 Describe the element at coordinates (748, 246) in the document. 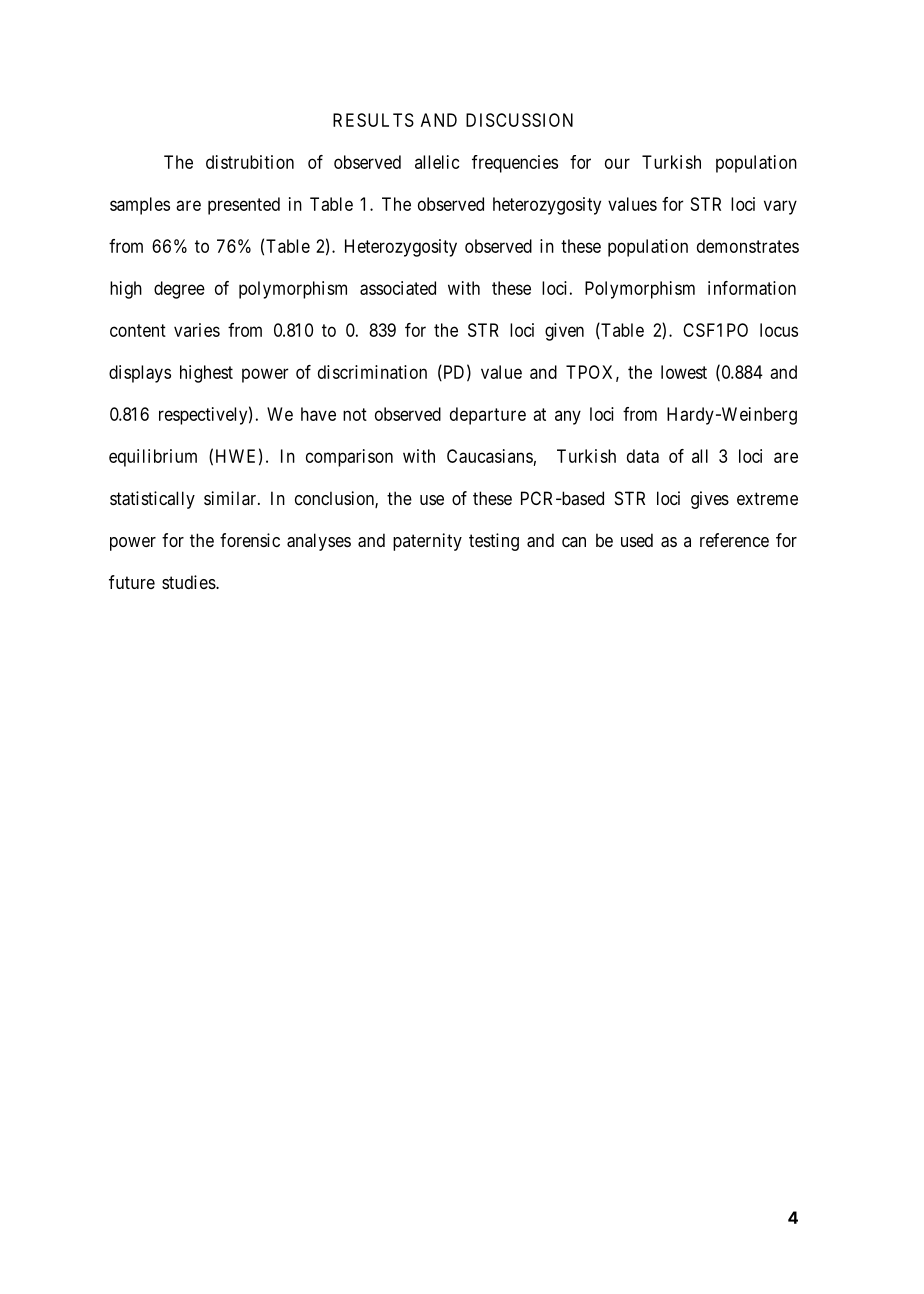

I see `demonstrates` at that location.
